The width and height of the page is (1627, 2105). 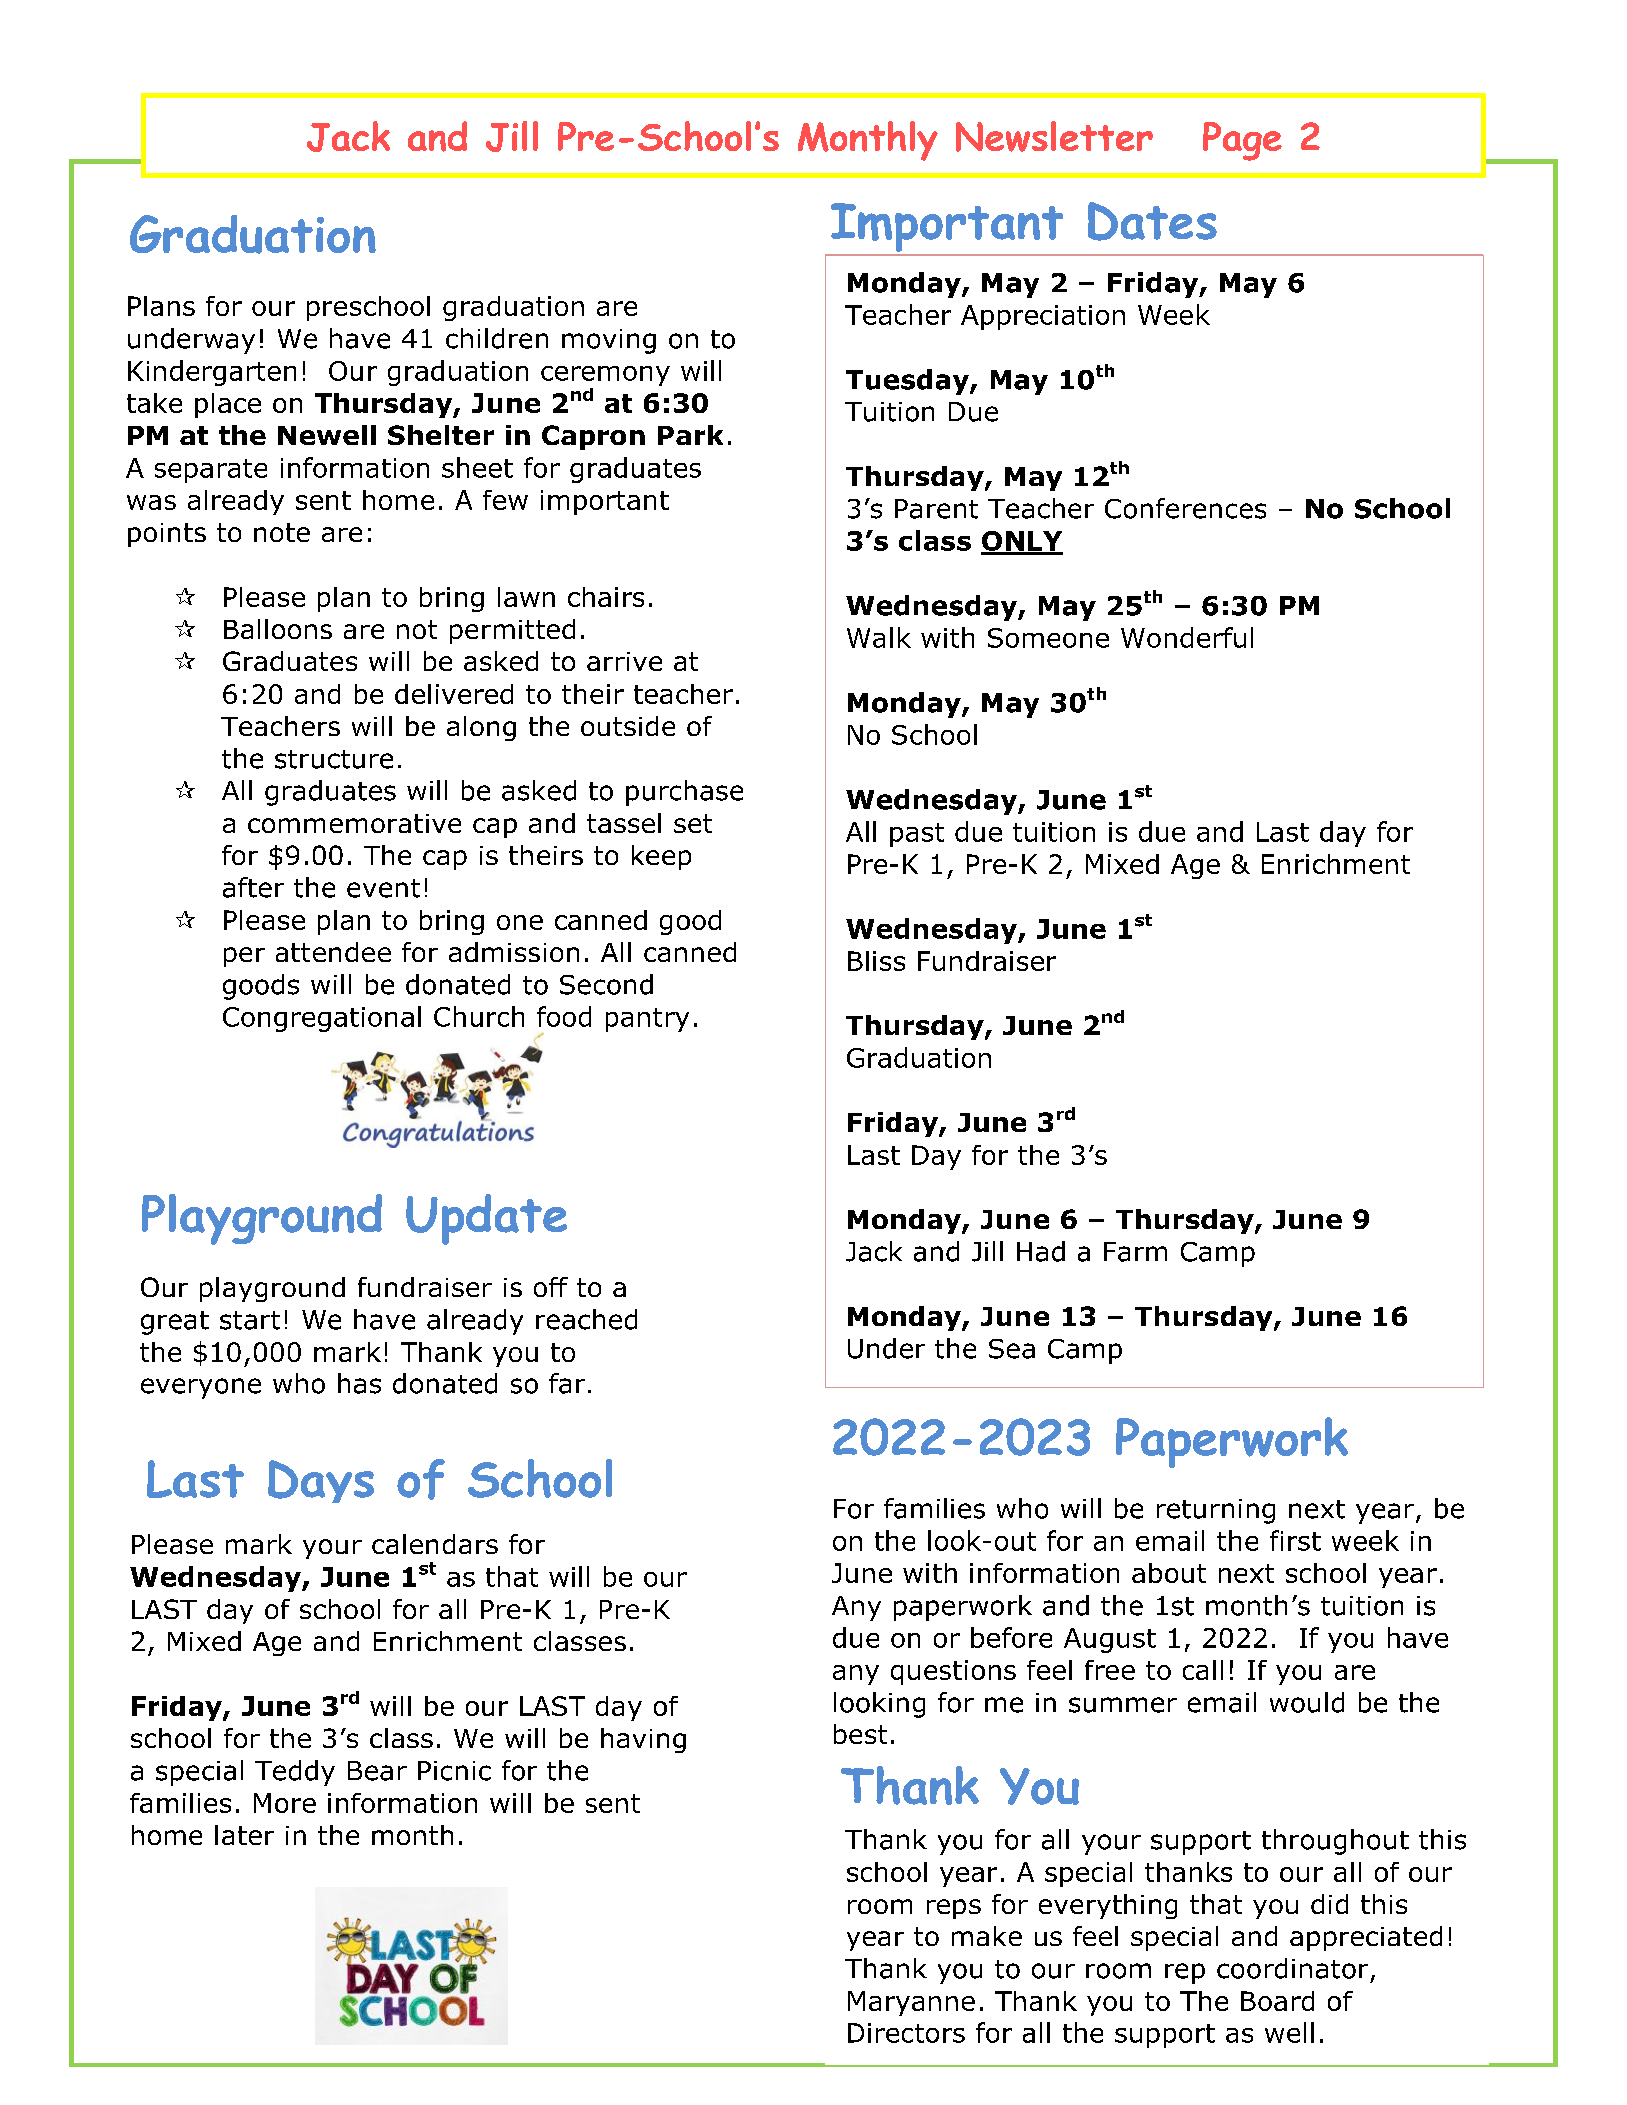 I want to click on Maryanne, so click(x=911, y=2003).
